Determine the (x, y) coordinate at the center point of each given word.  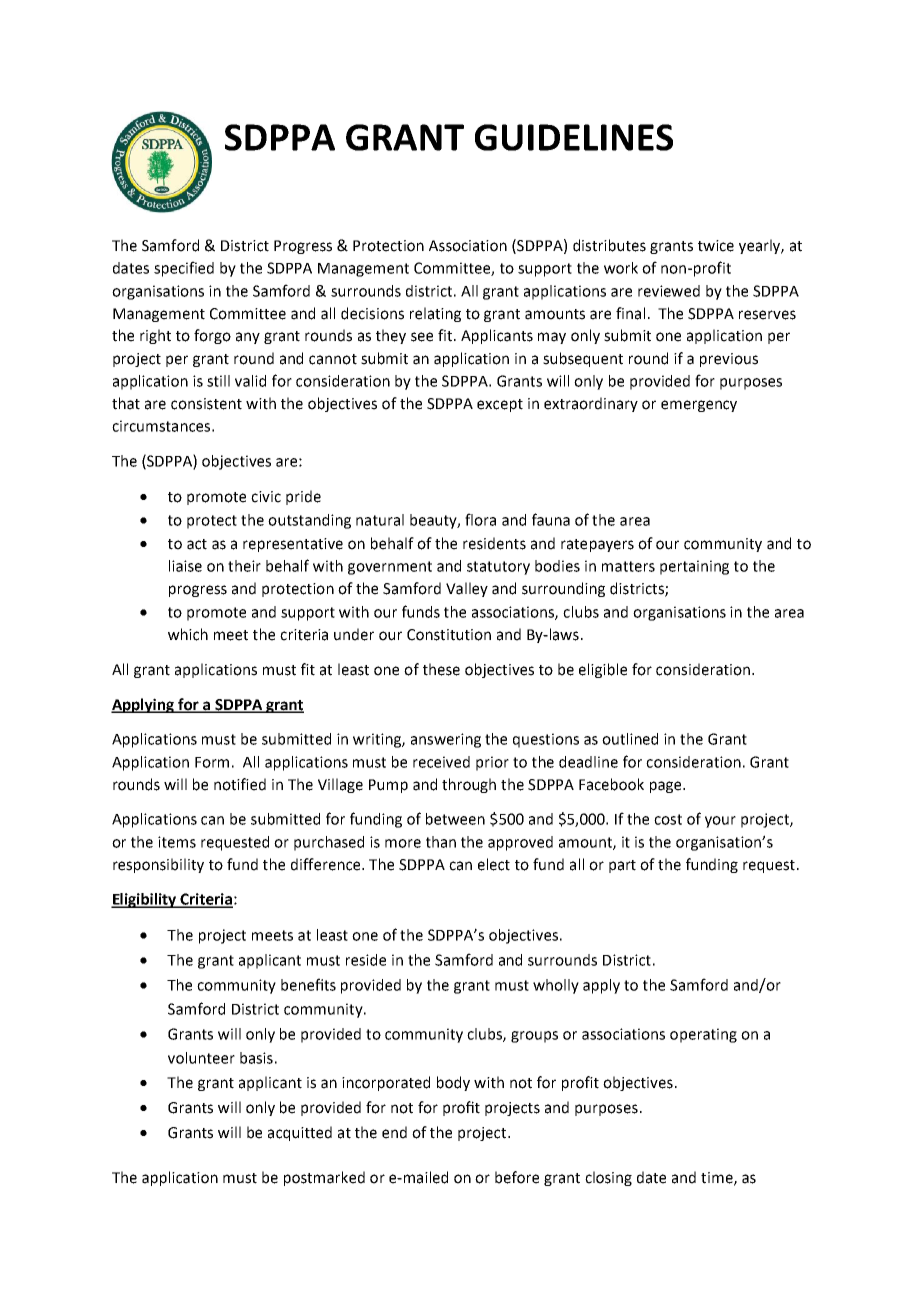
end (394, 1132)
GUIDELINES (574, 137)
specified (184, 269)
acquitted (300, 1133)
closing (608, 1178)
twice (716, 246)
